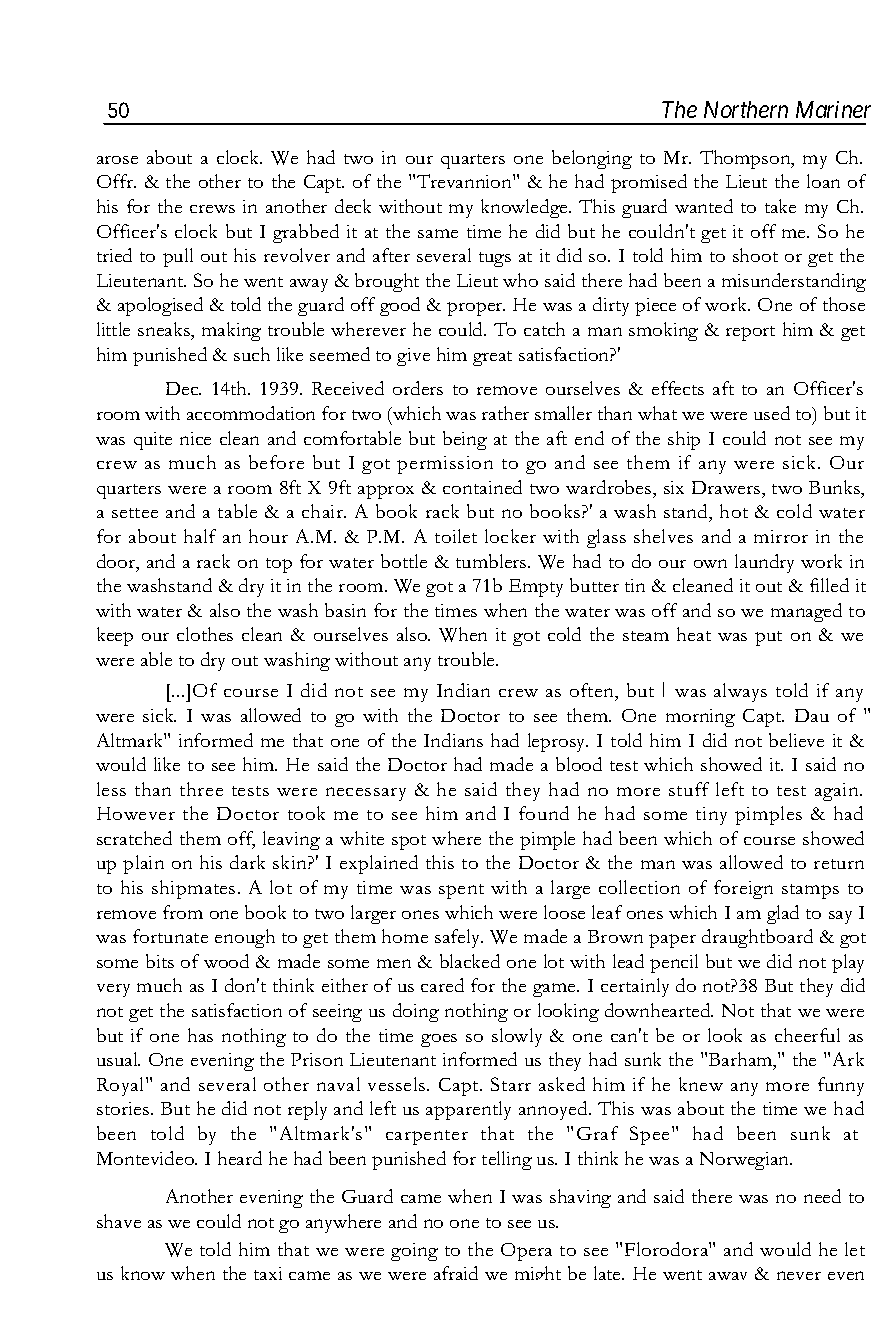  I want to click on hot, so click(734, 511).
